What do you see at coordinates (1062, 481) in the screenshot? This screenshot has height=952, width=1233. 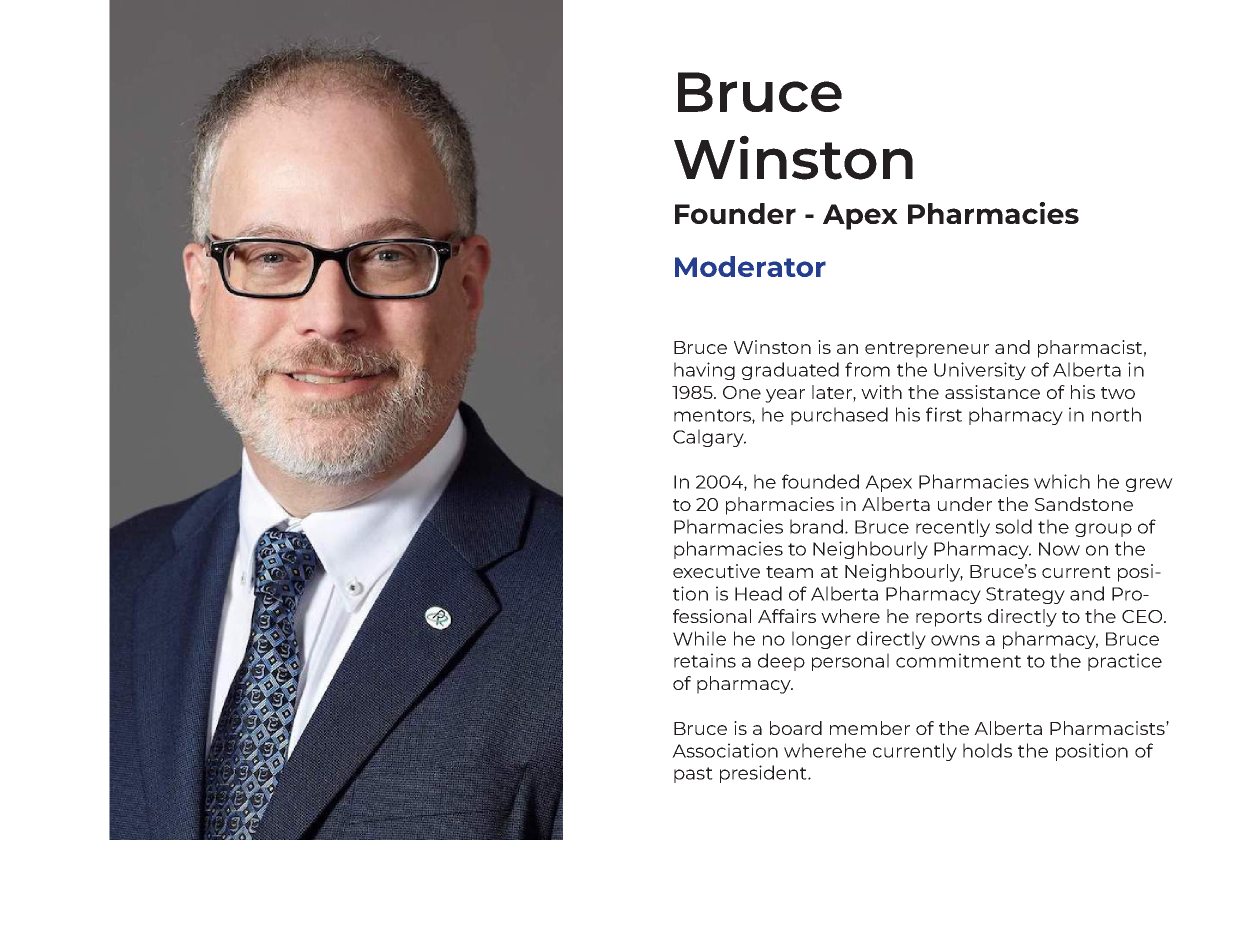 I see `which` at bounding box center [1062, 481].
